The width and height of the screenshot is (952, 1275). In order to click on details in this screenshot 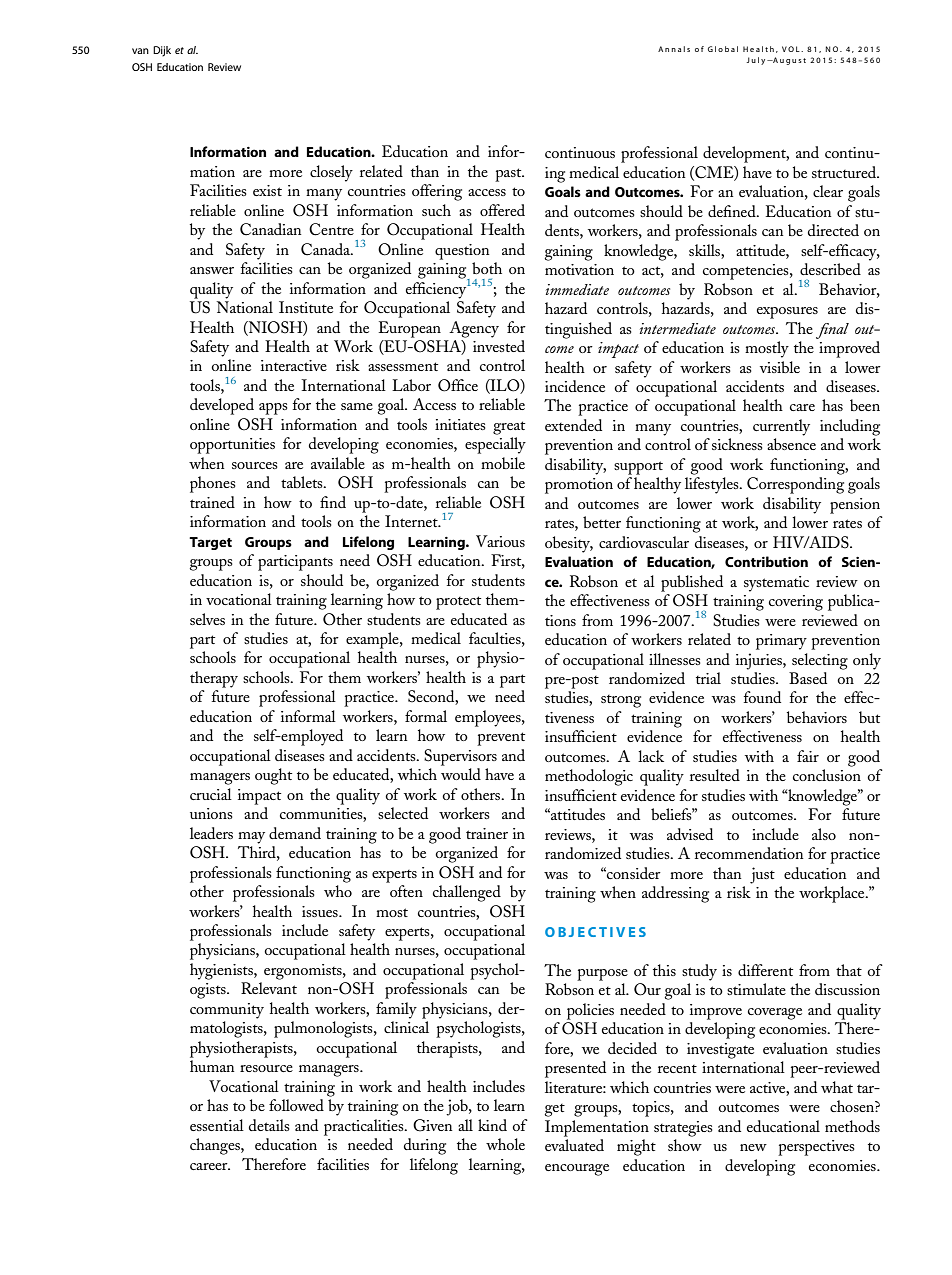, I will do `click(269, 1125)`.
